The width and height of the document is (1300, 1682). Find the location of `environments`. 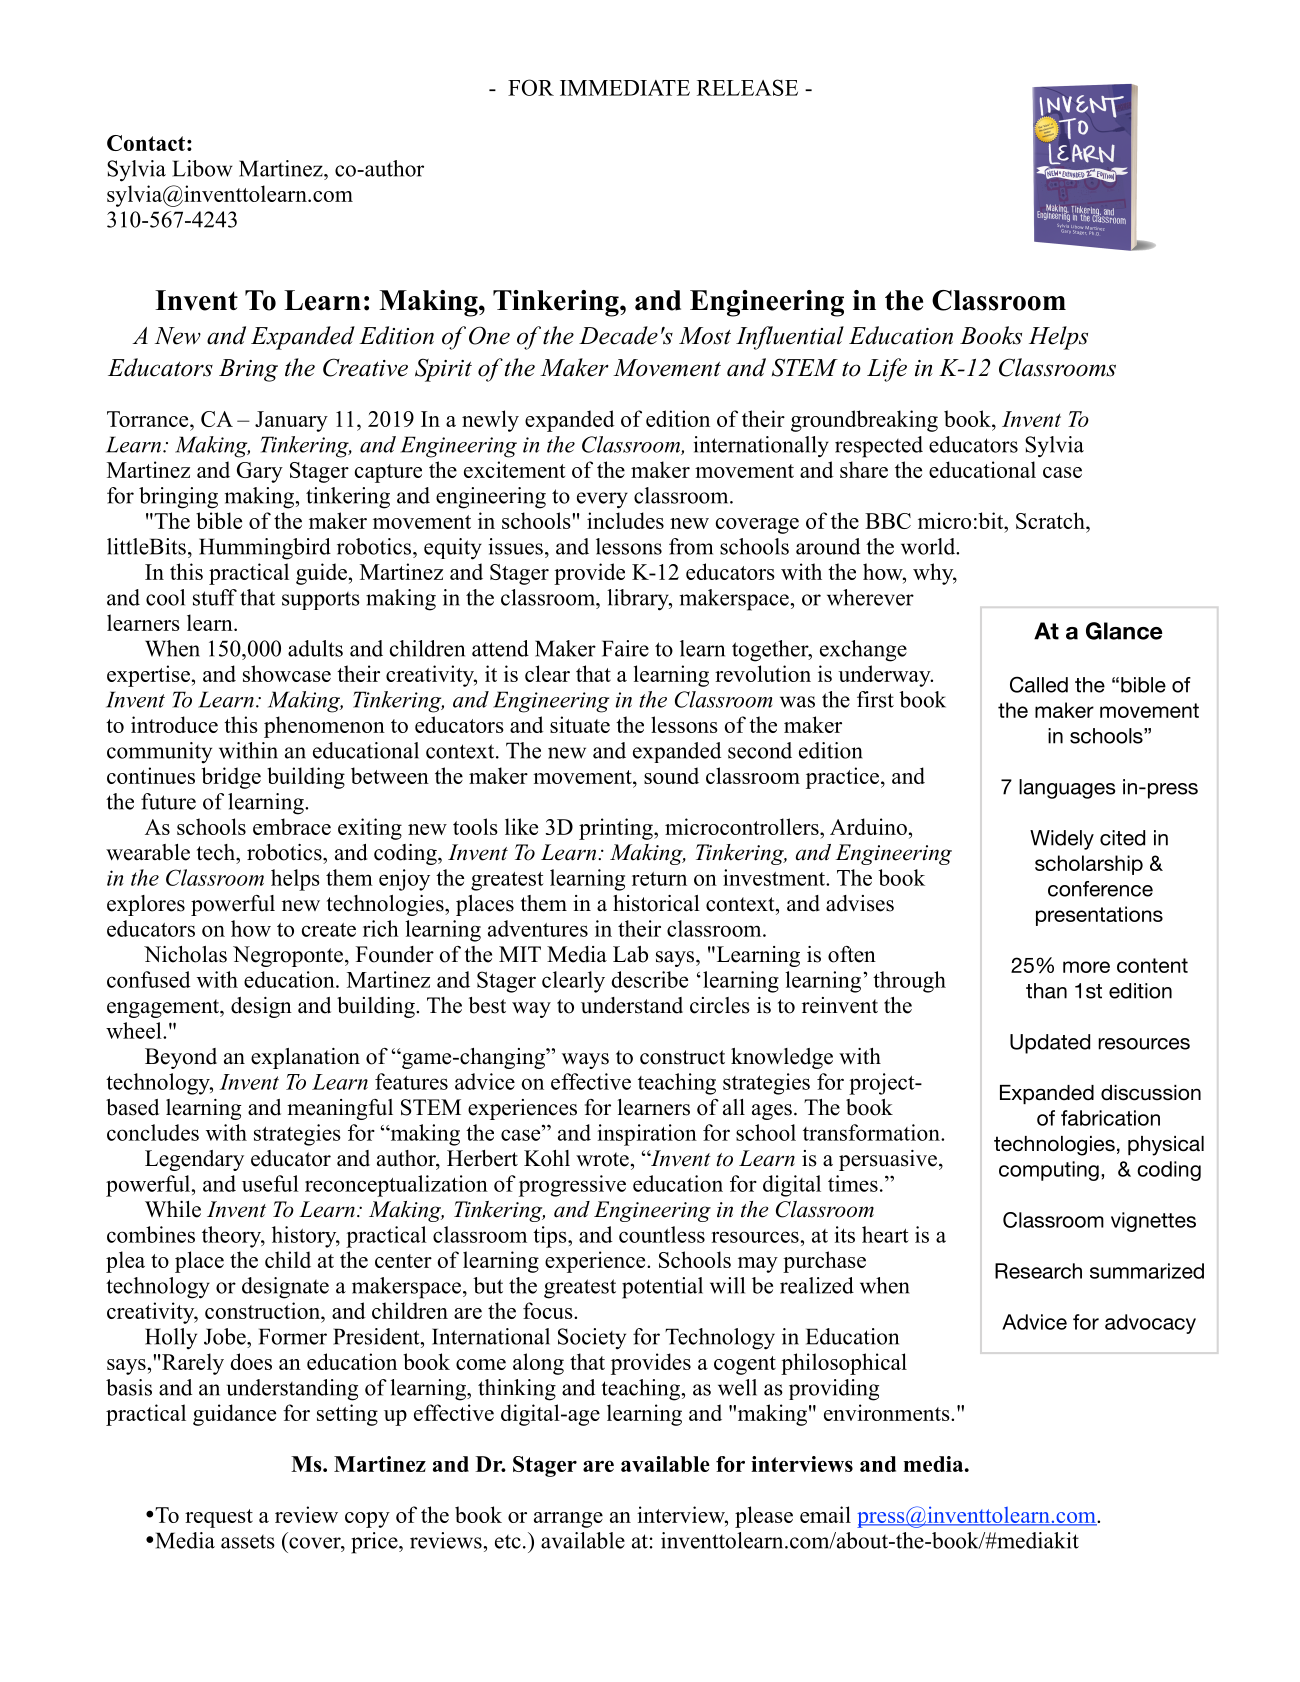

environments is located at coordinates (888, 1412).
